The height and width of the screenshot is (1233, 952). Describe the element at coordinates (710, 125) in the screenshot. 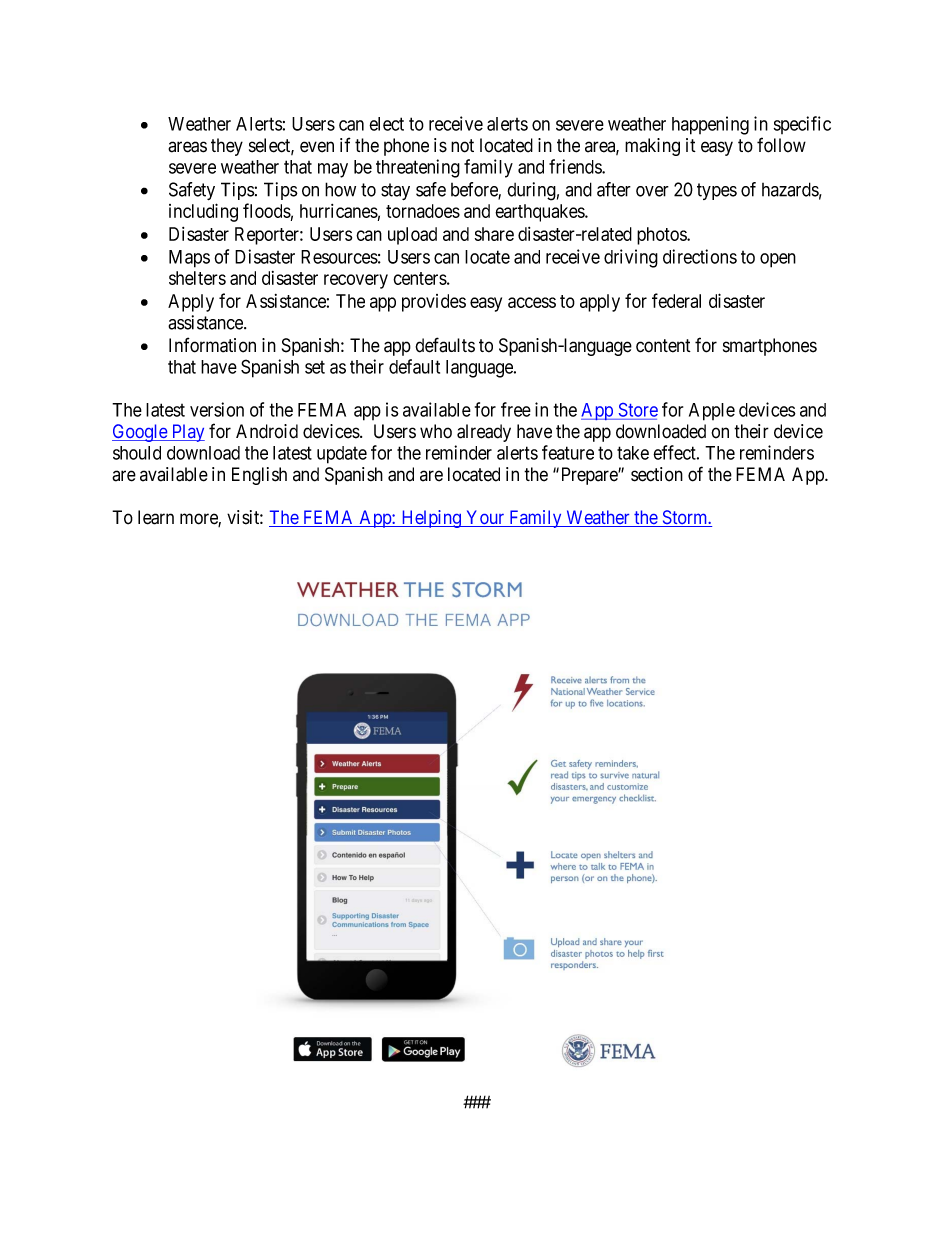

I see `happening` at that location.
